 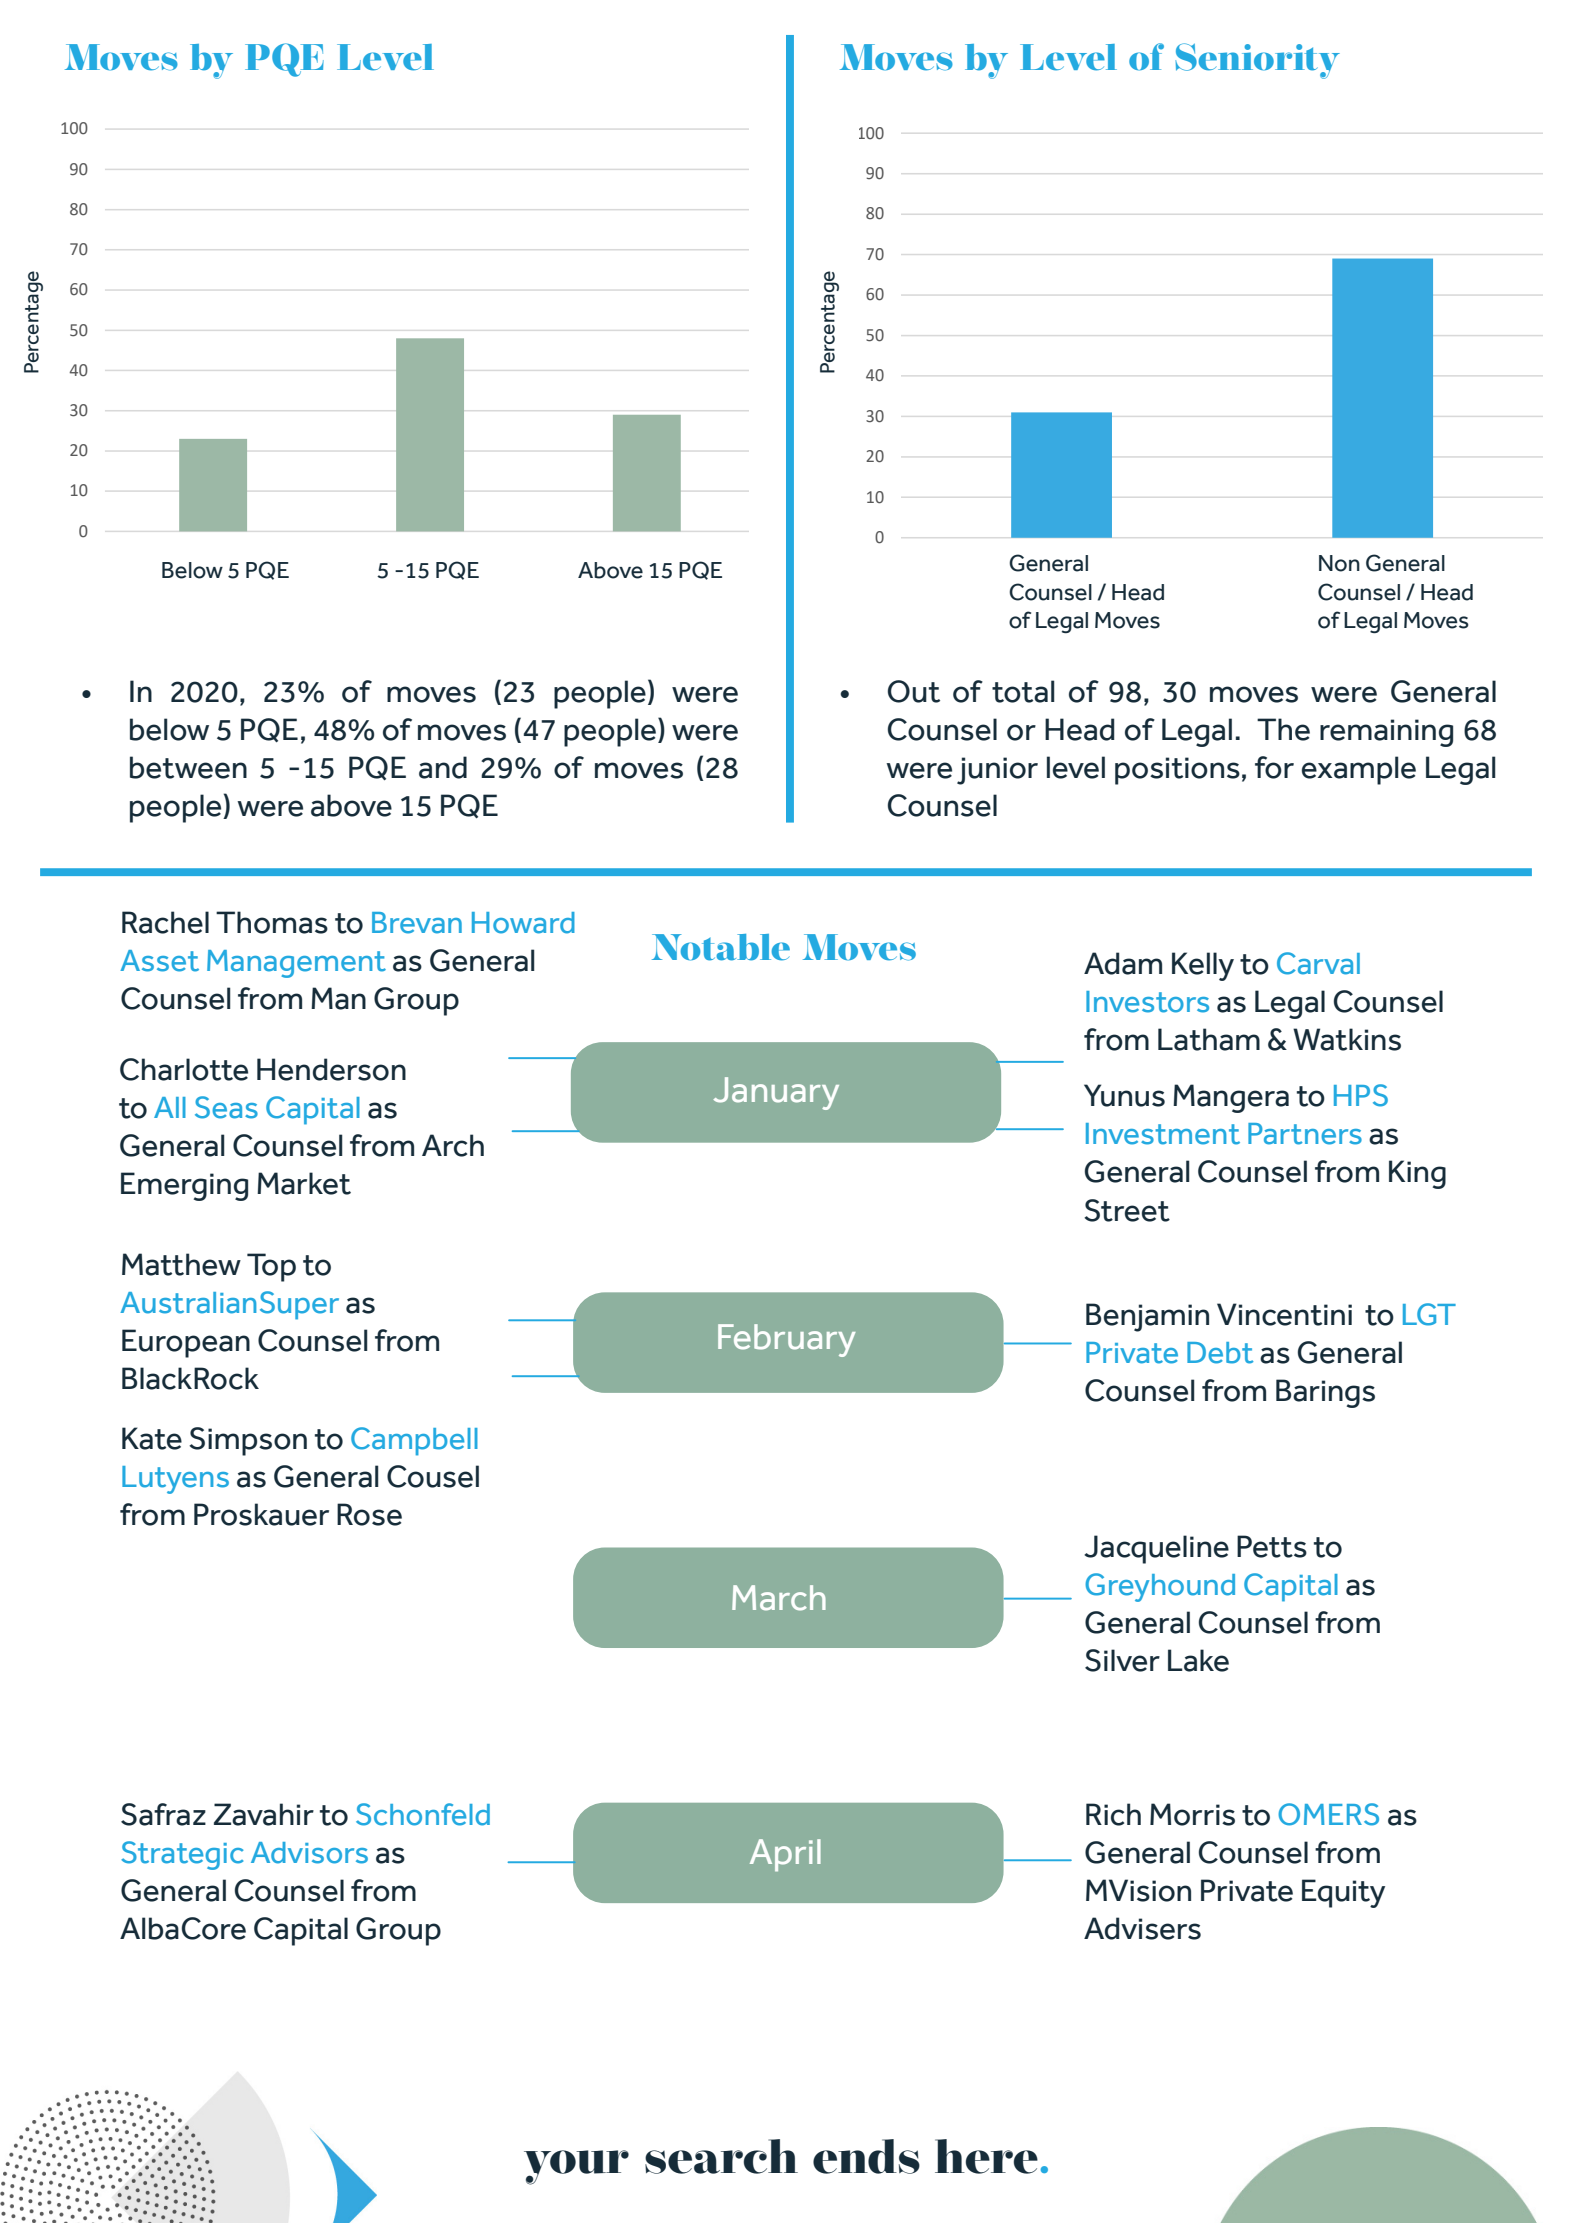 What do you see at coordinates (866, 2156) in the image?
I see `ends` at bounding box center [866, 2156].
